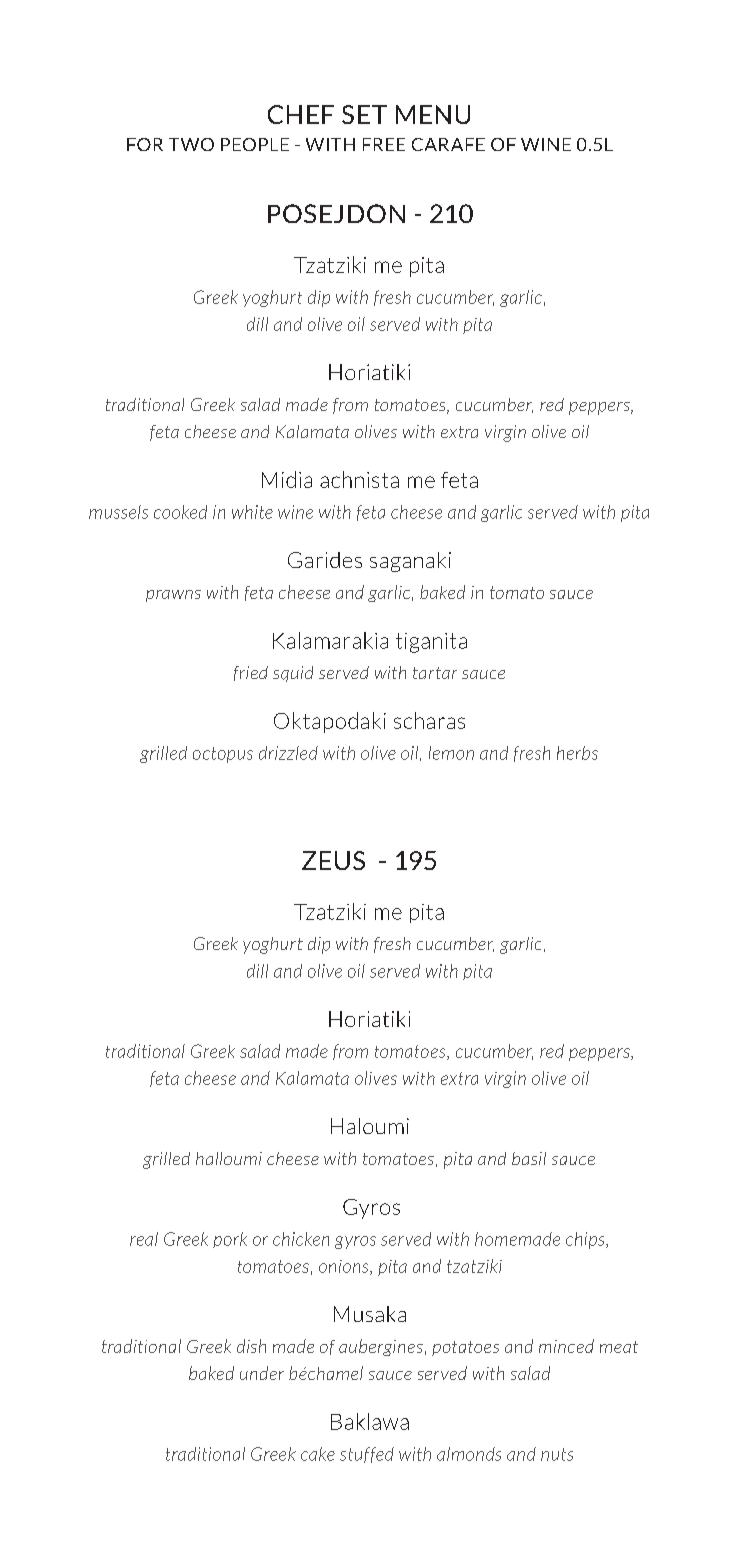  Describe the element at coordinates (433, 114) in the image. I see `MENU` at that location.
